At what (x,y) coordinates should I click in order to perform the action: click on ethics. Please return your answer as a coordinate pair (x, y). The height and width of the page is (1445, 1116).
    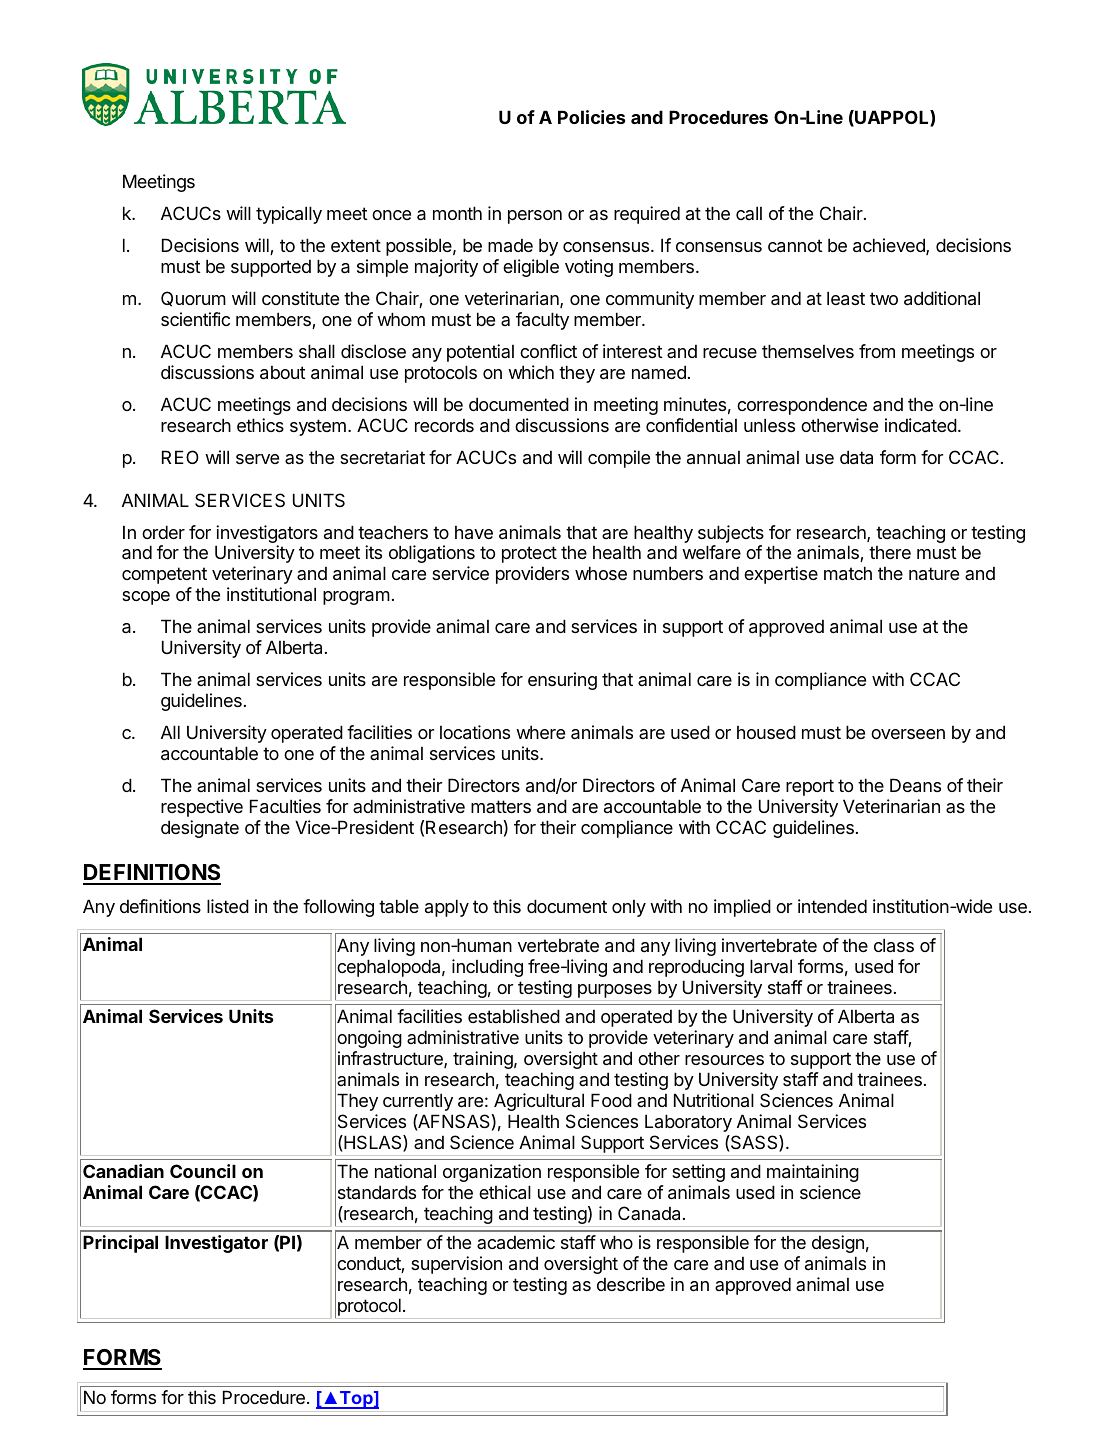
    Looking at the image, I should click on (260, 425).
